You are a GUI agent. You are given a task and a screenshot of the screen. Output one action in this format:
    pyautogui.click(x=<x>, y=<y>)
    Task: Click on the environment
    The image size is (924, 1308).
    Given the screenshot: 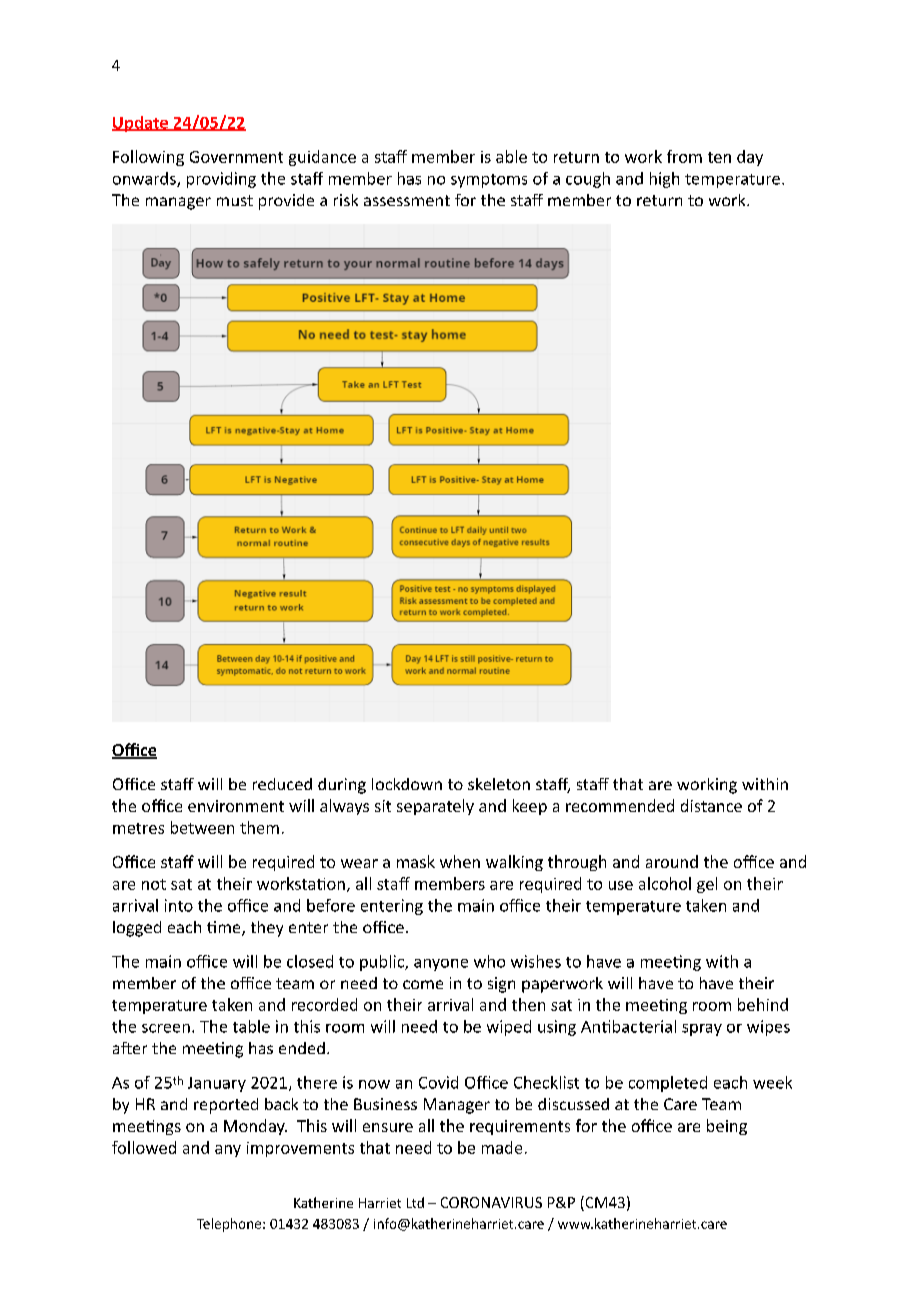 What is the action you would take?
    pyautogui.click(x=236, y=806)
